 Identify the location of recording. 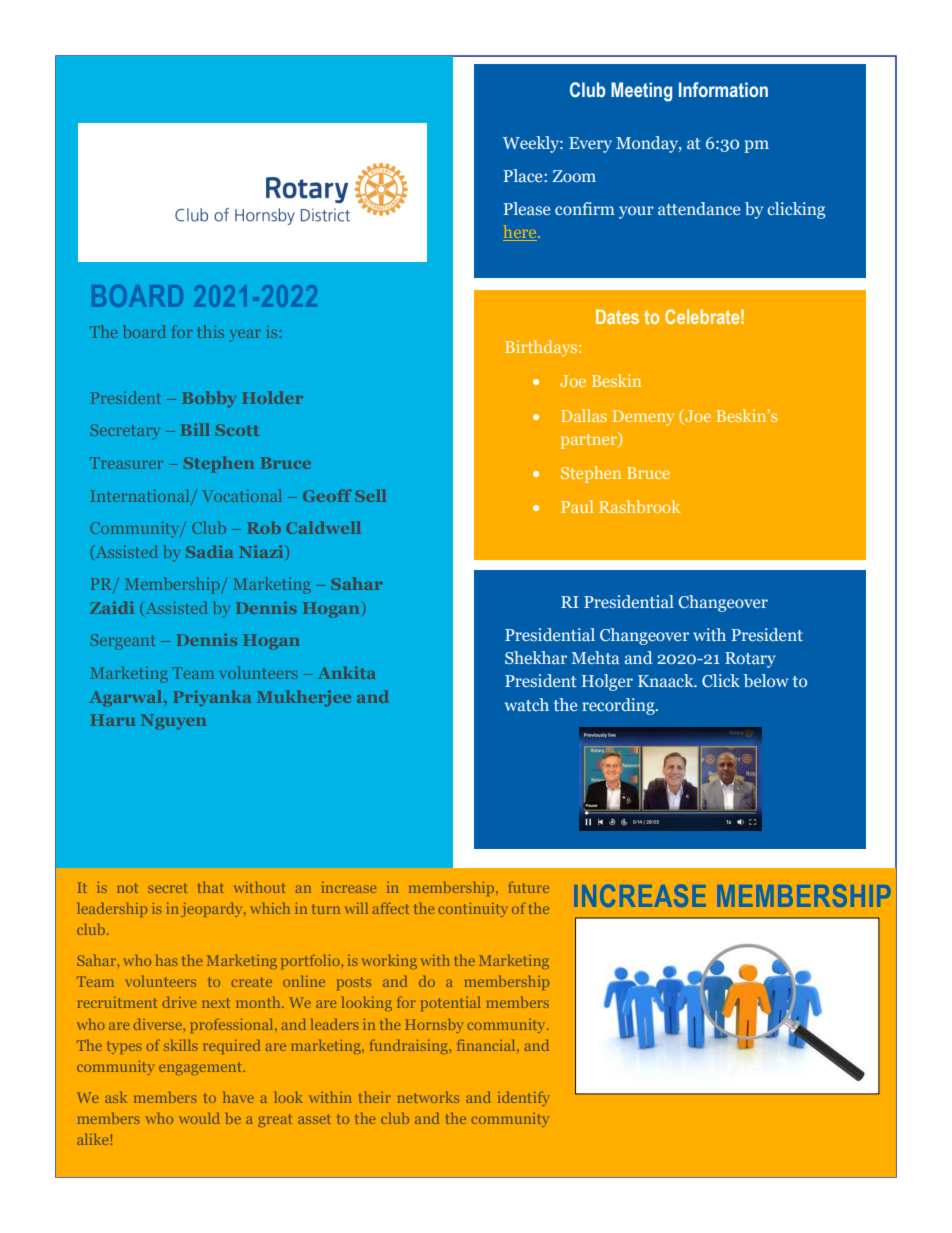
(619, 706).
